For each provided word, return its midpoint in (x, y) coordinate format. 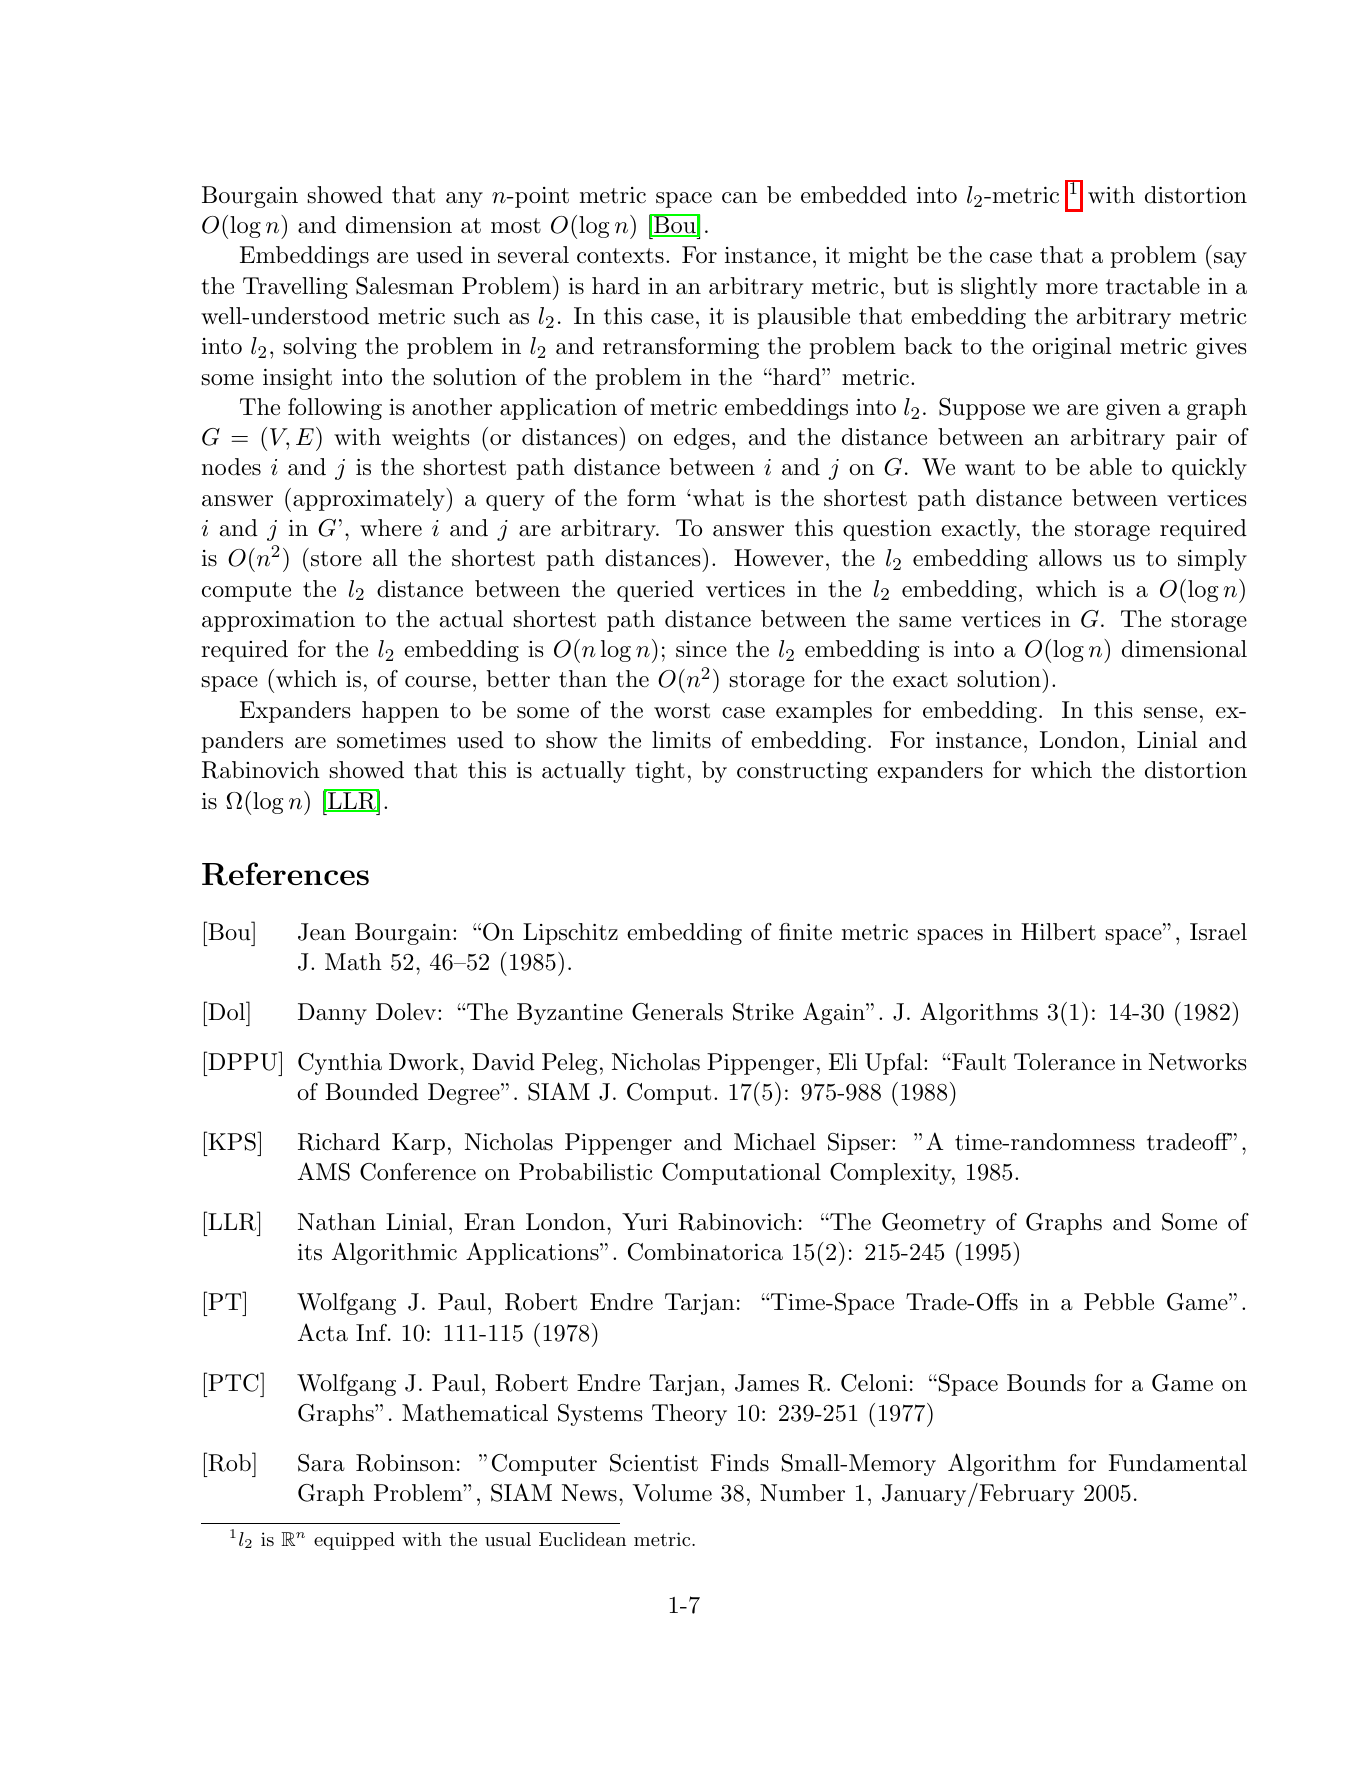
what (718, 498)
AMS (324, 1171)
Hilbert (1058, 932)
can (740, 198)
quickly (1209, 469)
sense (1170, 713)
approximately (370, 500)
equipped (354, 1541)
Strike (763, 1012)
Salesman (405, 286)
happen (400, 712)
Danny (332, 1014)
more (1072, 289)
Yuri (645, 1222)
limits (681, 740)
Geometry (934, 1224)
